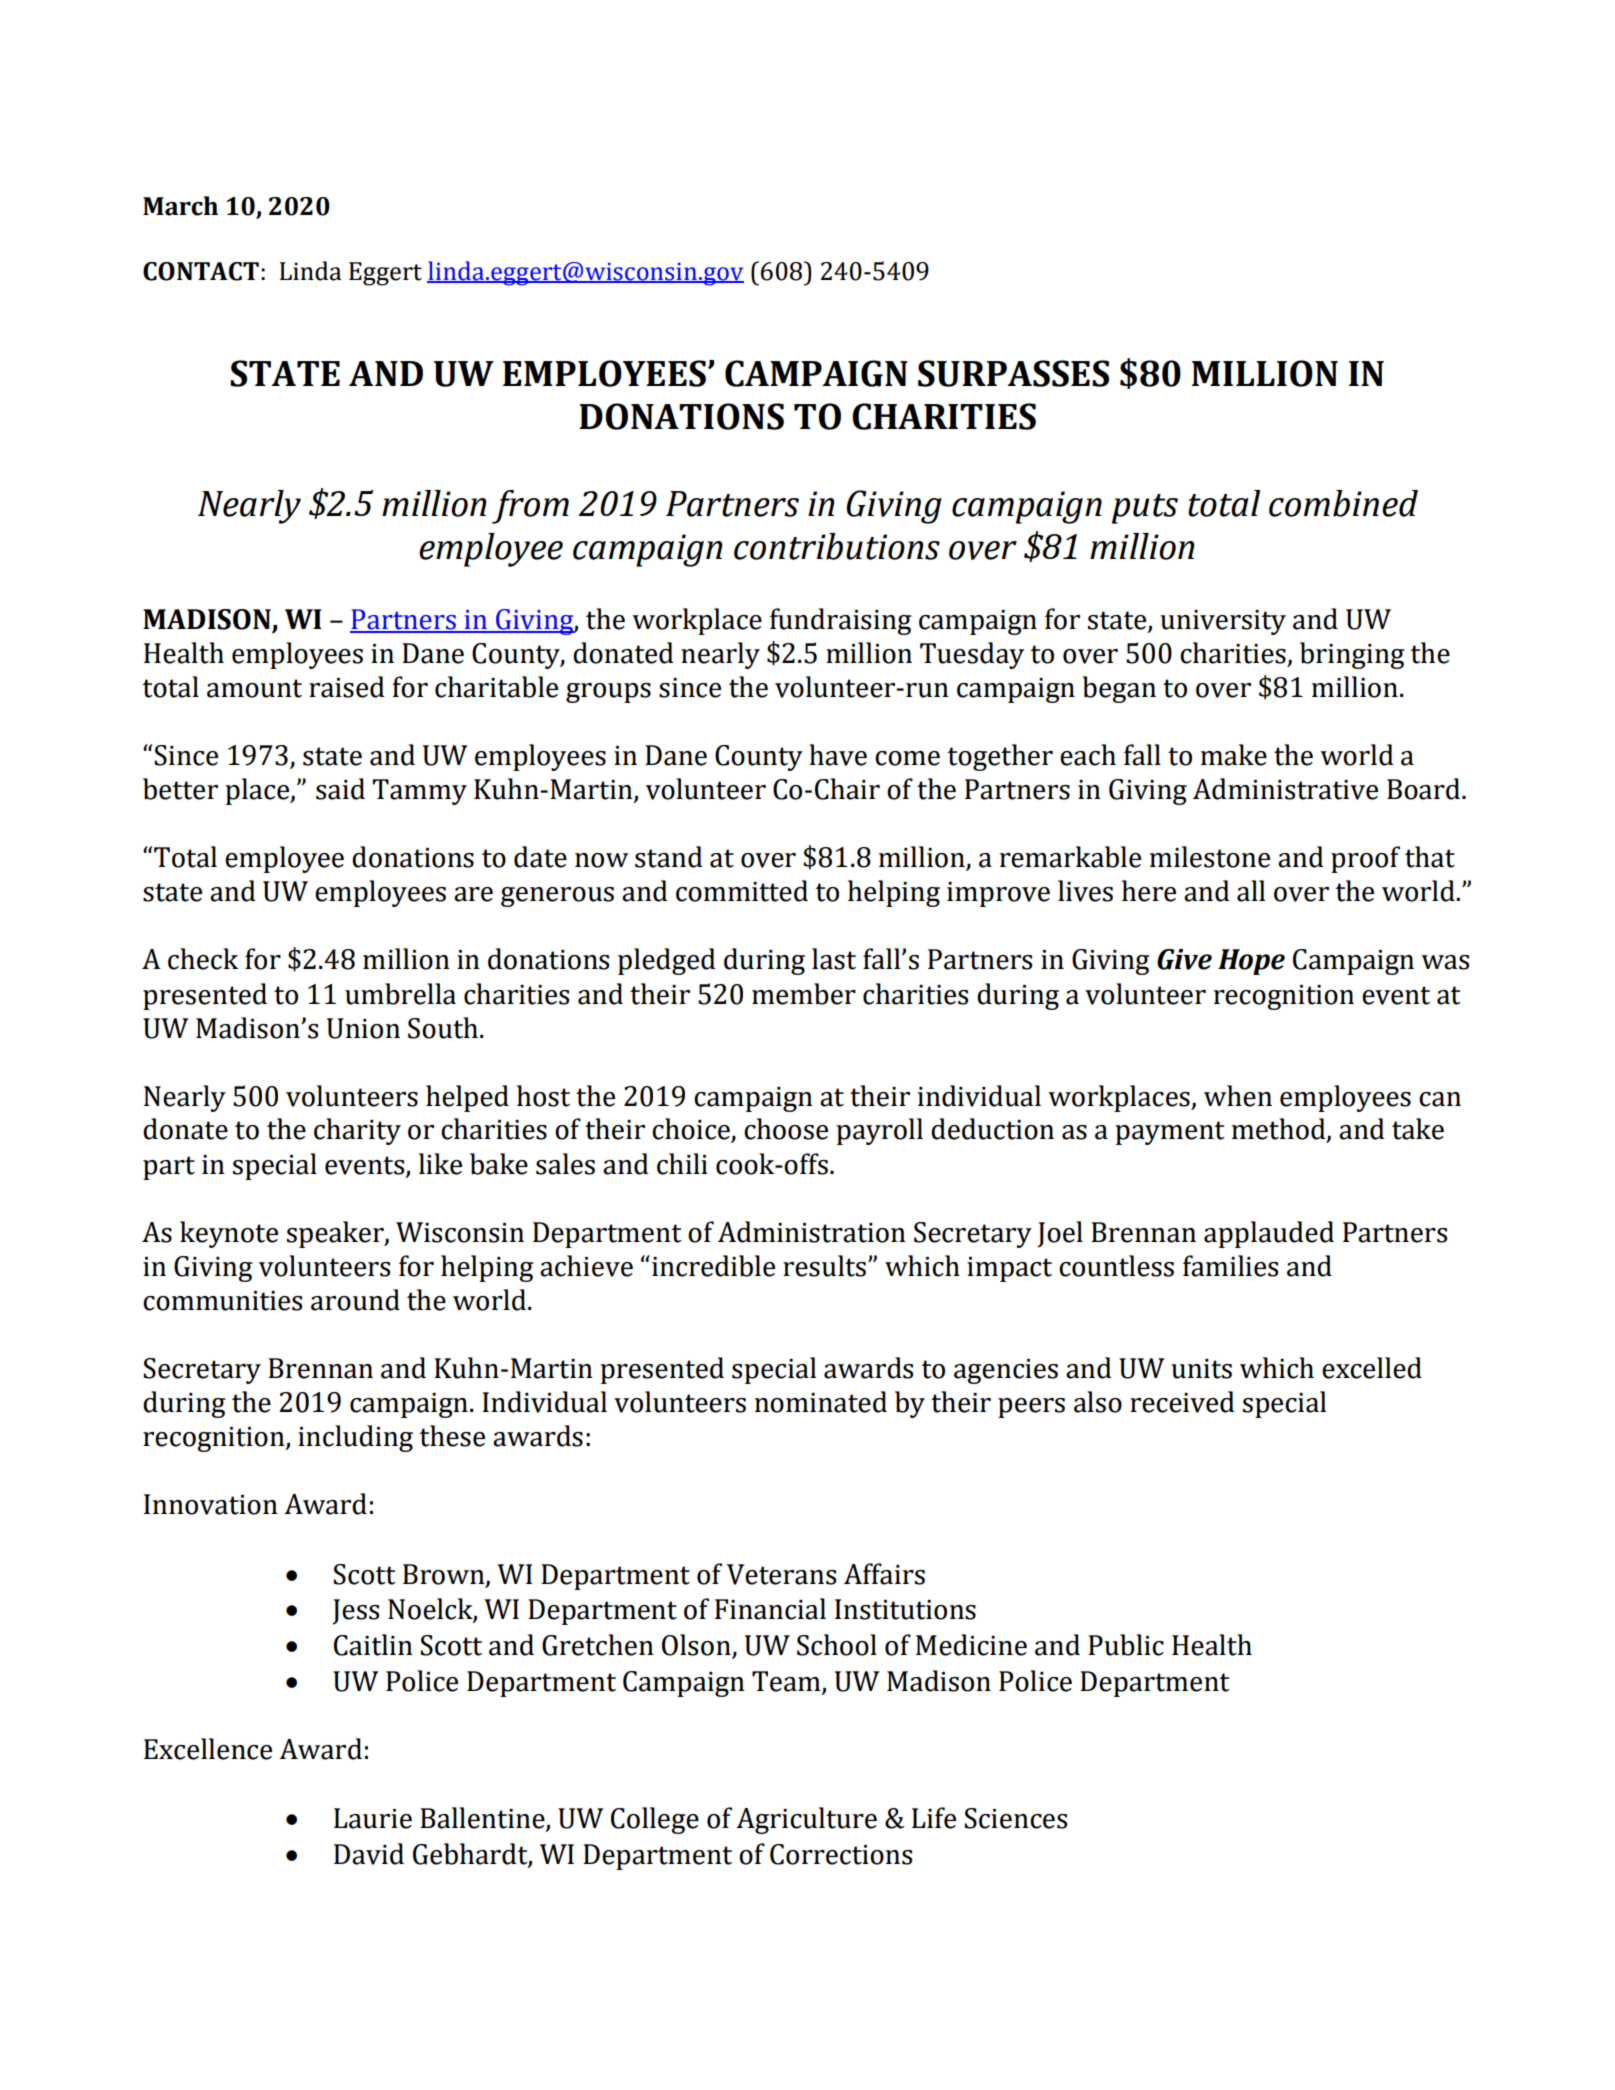 Image resolution: width=1615 pixels, height=2090 pixels. What do you see at coordinates (363, 1028) in the page?
I see `Union` at bounding box center [363, 1028].
